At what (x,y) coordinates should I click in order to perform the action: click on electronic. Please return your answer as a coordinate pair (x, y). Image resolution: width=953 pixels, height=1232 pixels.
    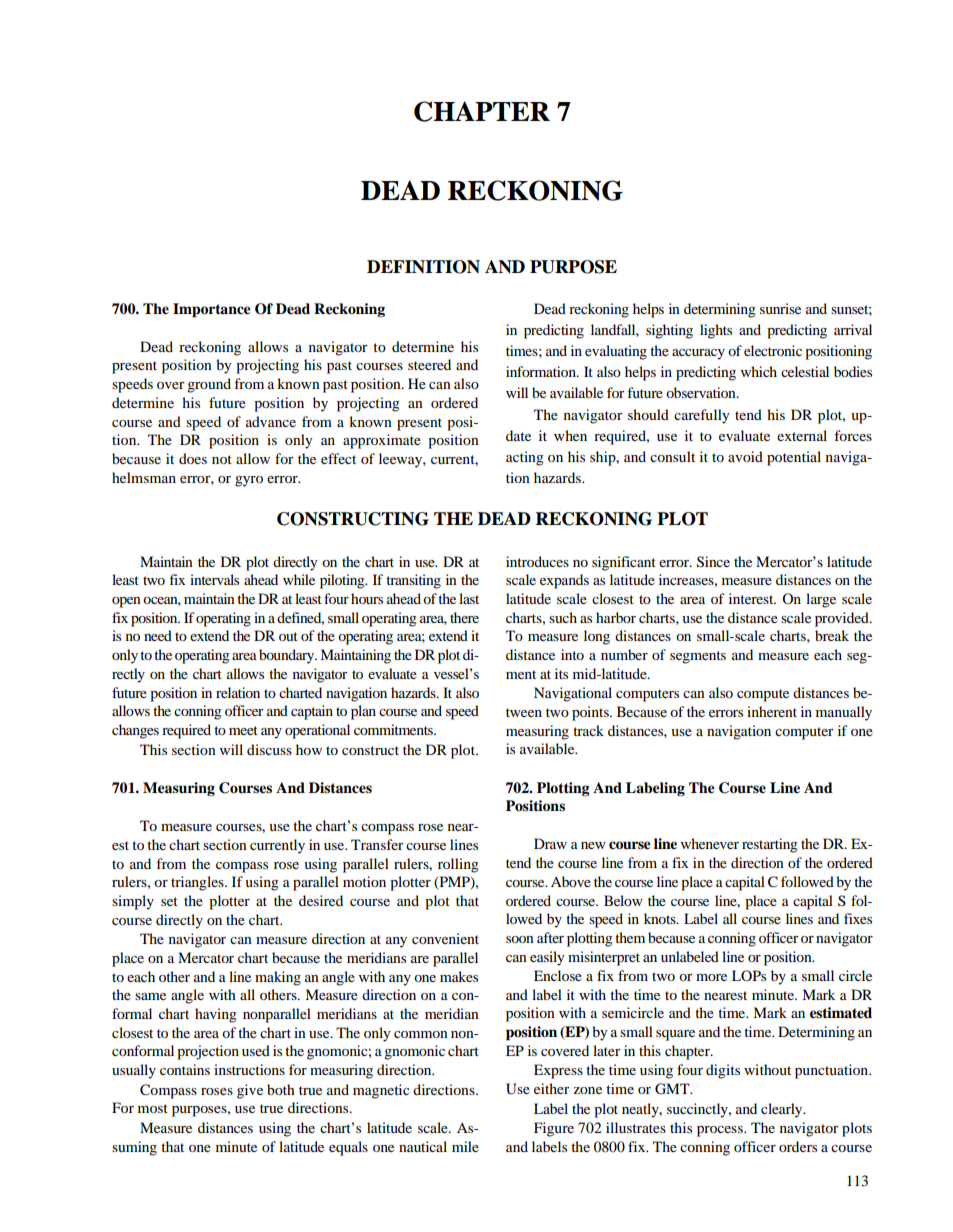
    Looking at the image, I should click on (773, 350).
